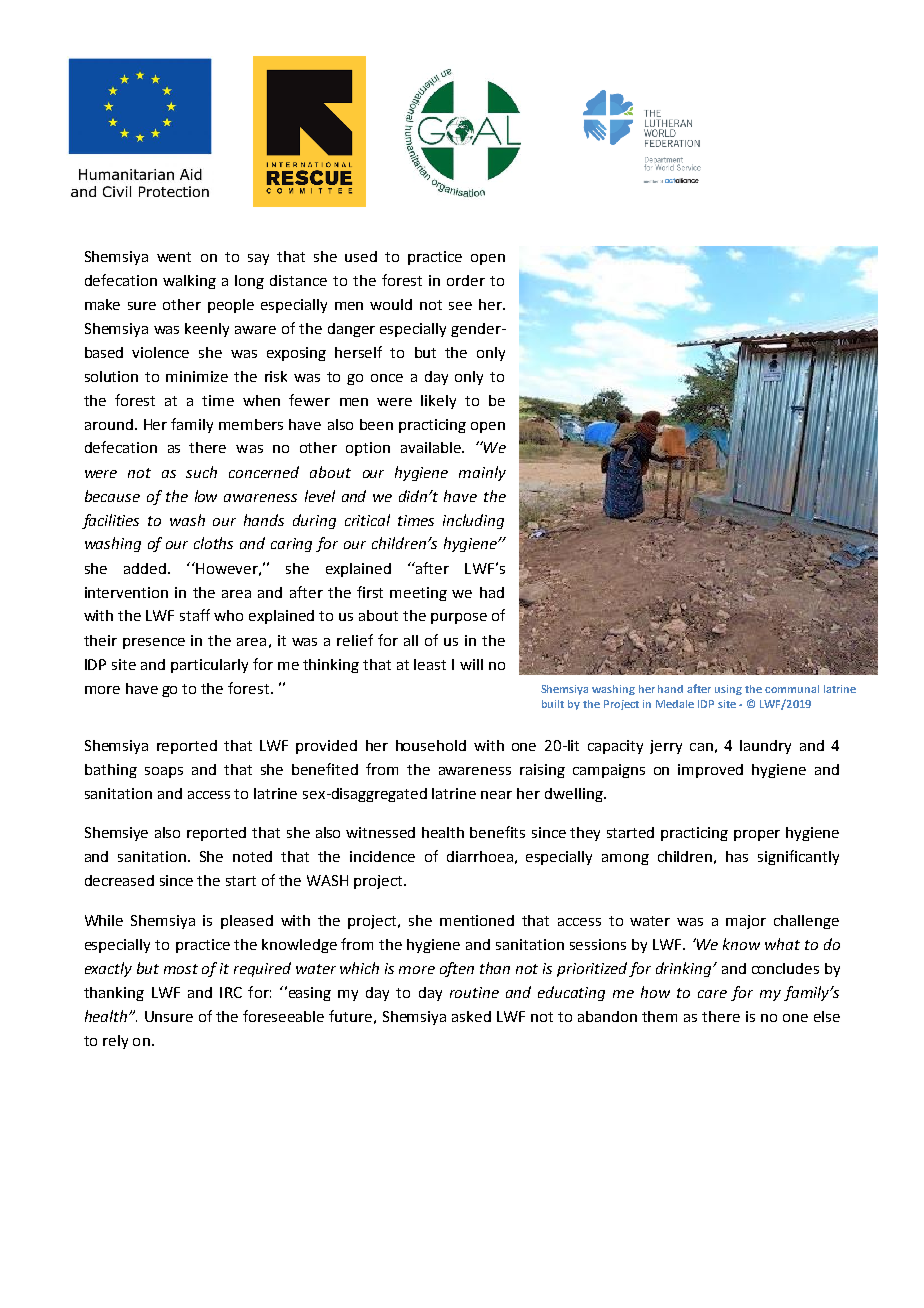 This page has height=1308, width=924. What do you see at coordinates (466, 280) in the page?
I see `order` at bounding box center [466, 280].
